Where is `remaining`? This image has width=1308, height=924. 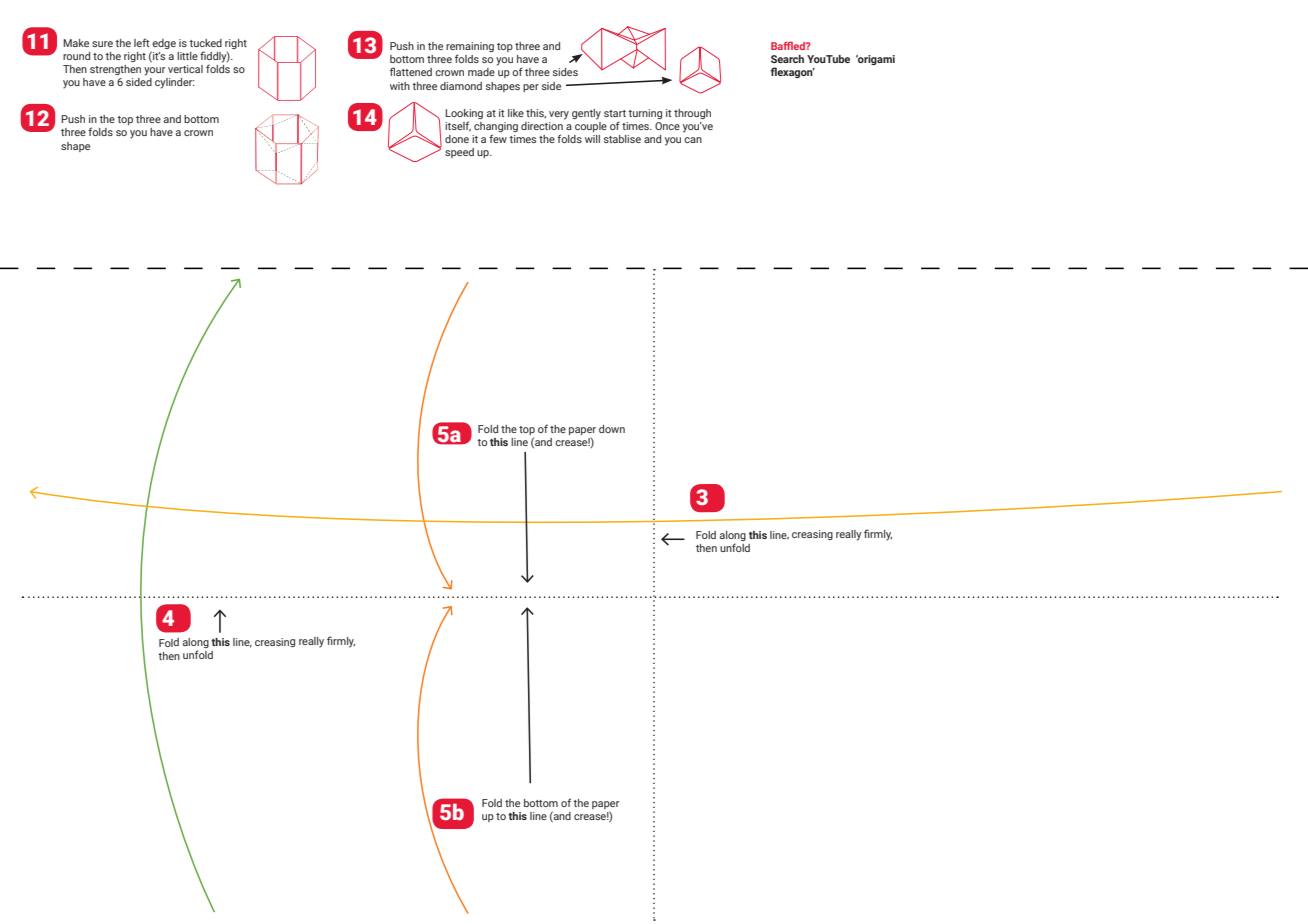
remaining is located at coordinates (470, 48).
